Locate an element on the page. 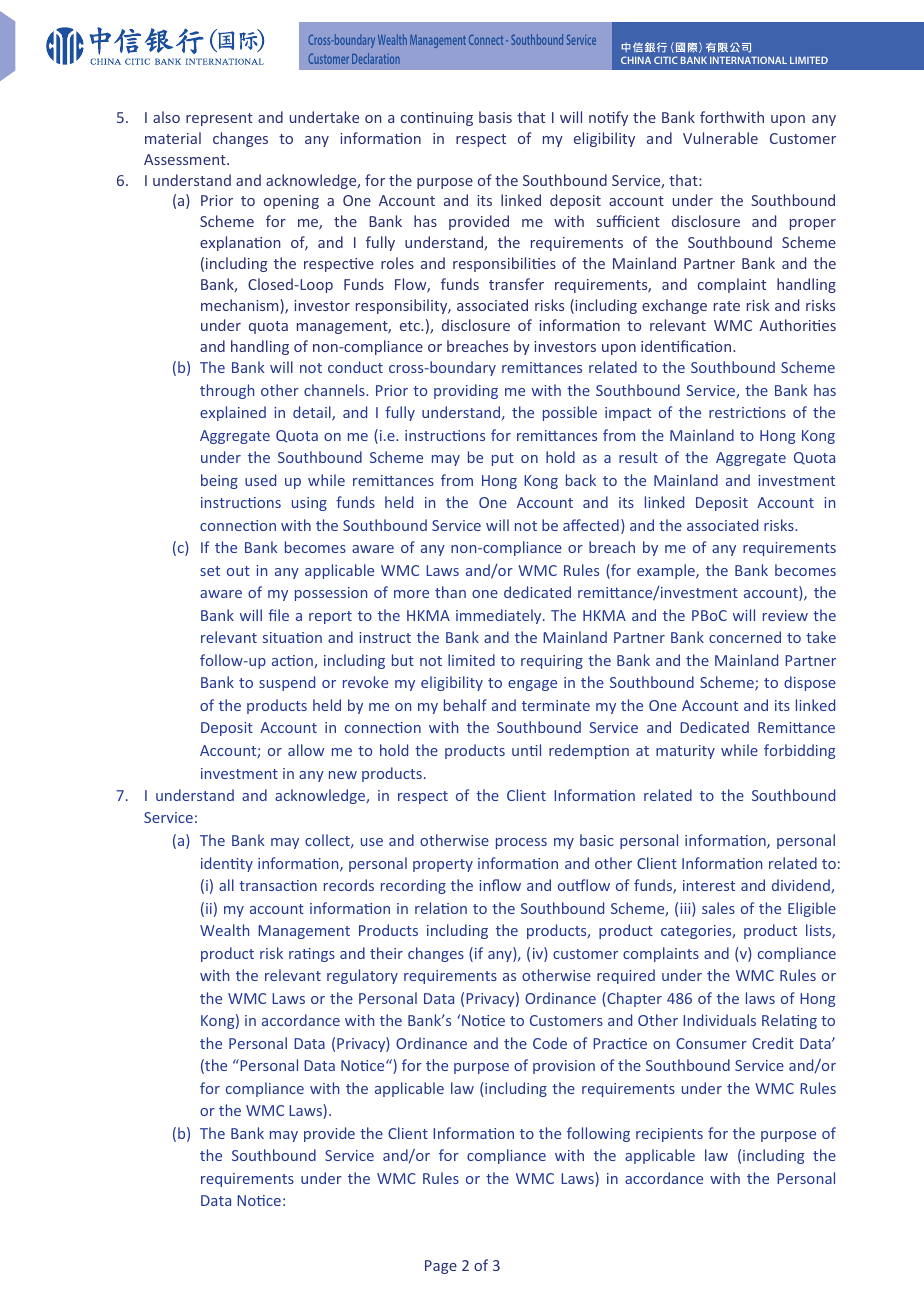 The image size is (924, 1308). through is located at coordinates (227, 391).
